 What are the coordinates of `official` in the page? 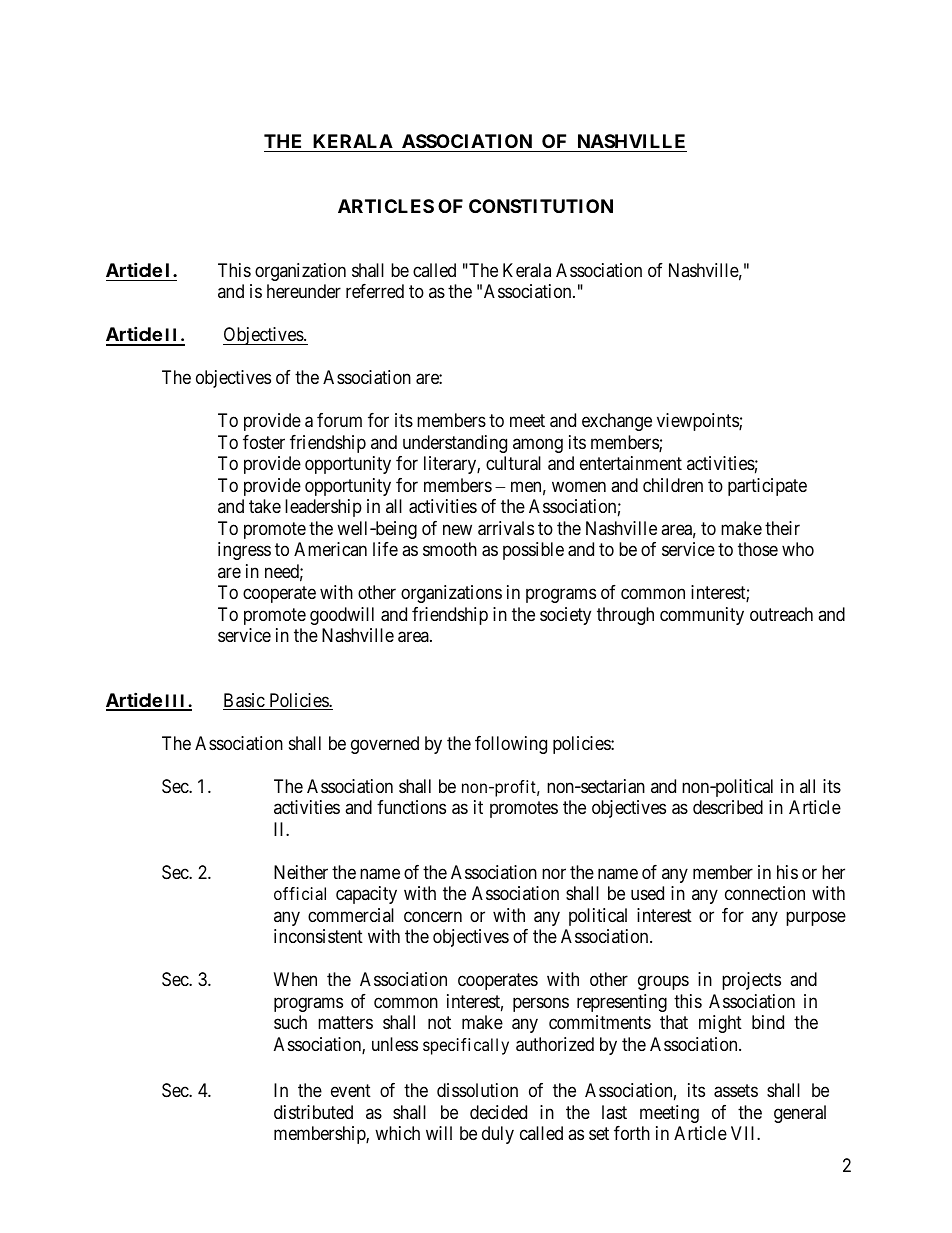 It's located at (300, 893).
